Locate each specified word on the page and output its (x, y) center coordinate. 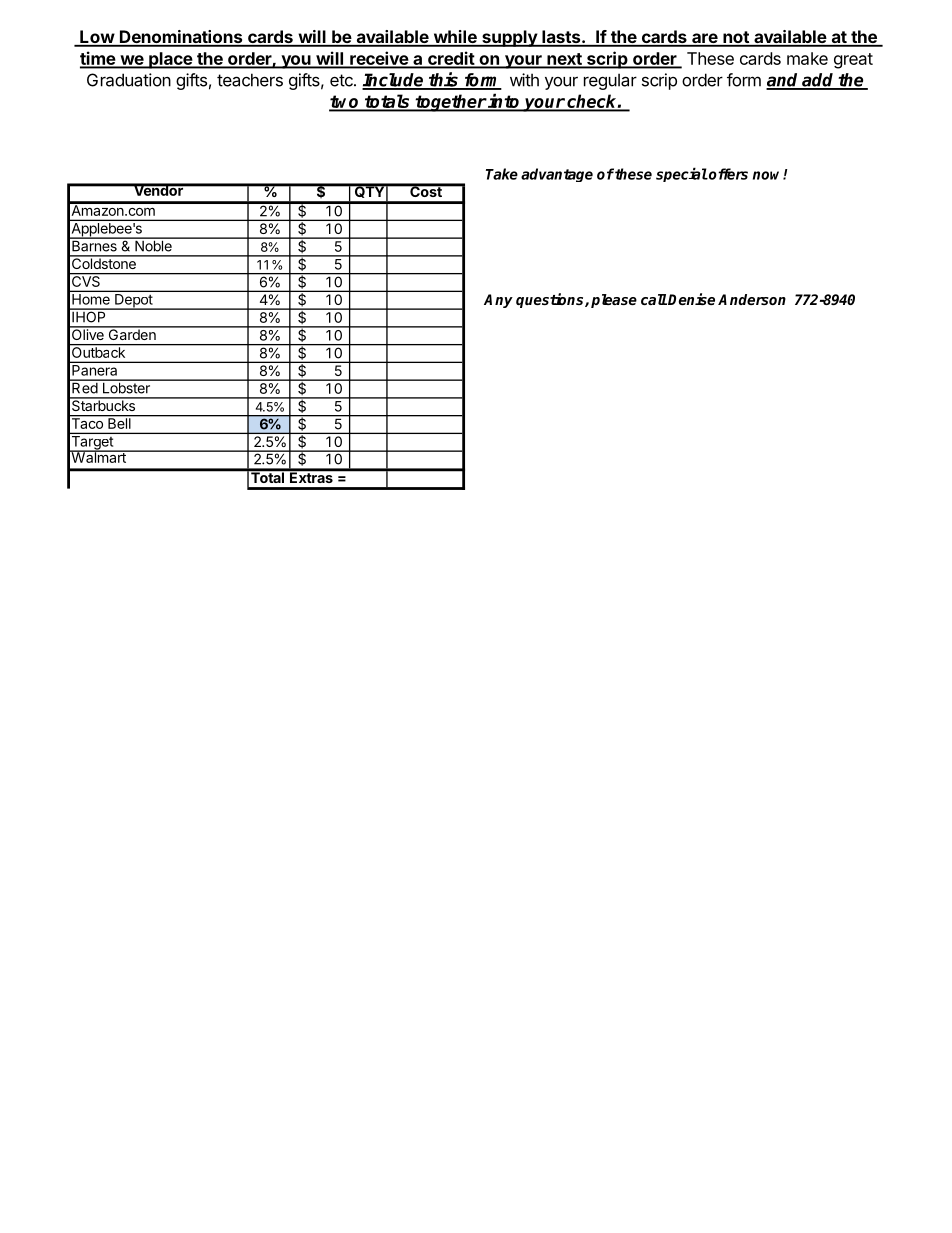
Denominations (181, 38)
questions (551, 300)
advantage (557, 175)
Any (498, 301)
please (614, 301)
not (736, 38)
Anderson (752, 299)
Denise (691, 299)
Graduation (129, 80)
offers (727, 174)
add (818, 81)
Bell (119, 423)
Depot (134, 302)
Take (502, 174)
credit (451, 59)
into (504, 102)
